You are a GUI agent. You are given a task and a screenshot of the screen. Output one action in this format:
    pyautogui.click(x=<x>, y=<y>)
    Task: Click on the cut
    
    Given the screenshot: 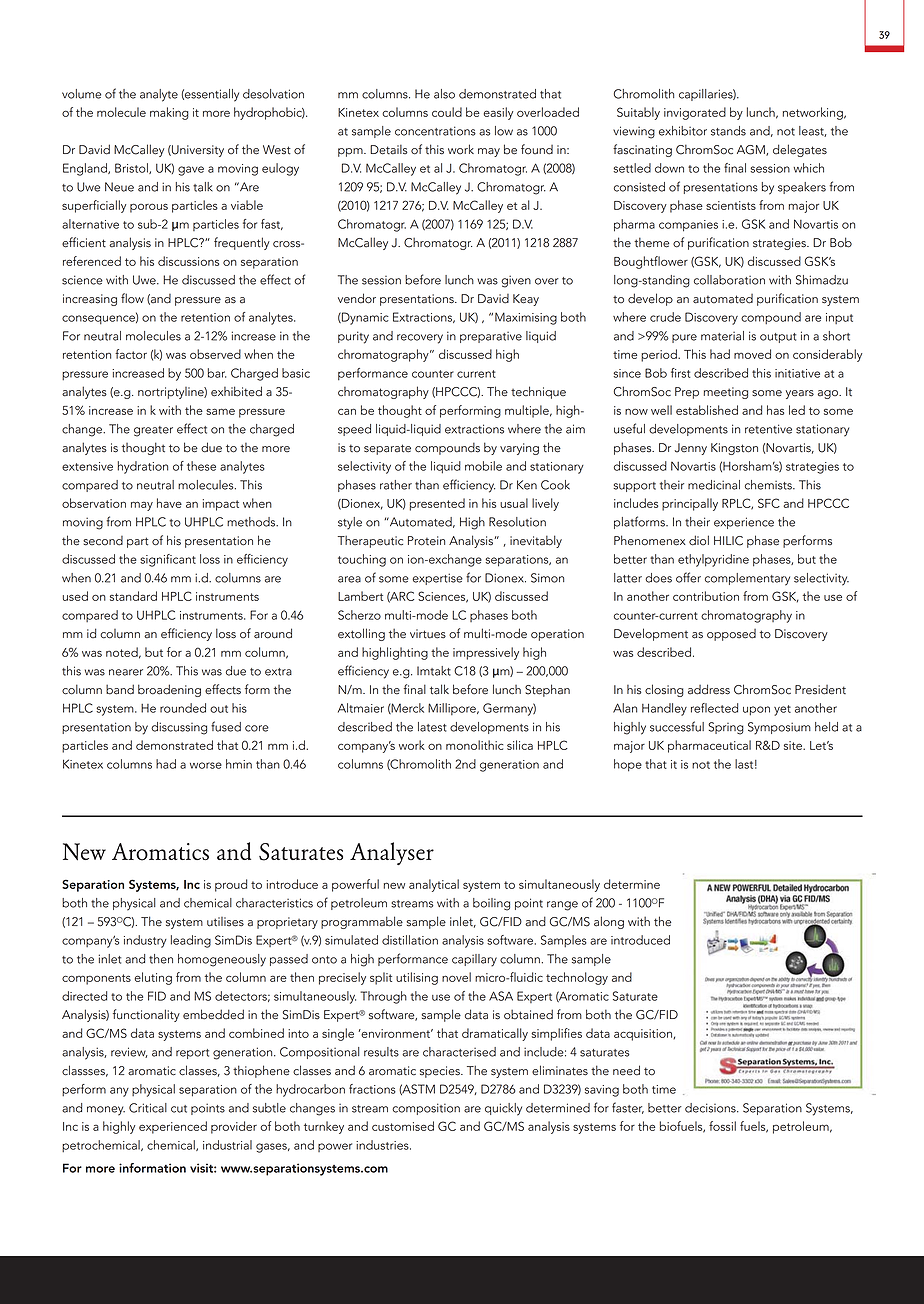 What is the action you would take?
    pyautogui.click(x=179, y=1109)
